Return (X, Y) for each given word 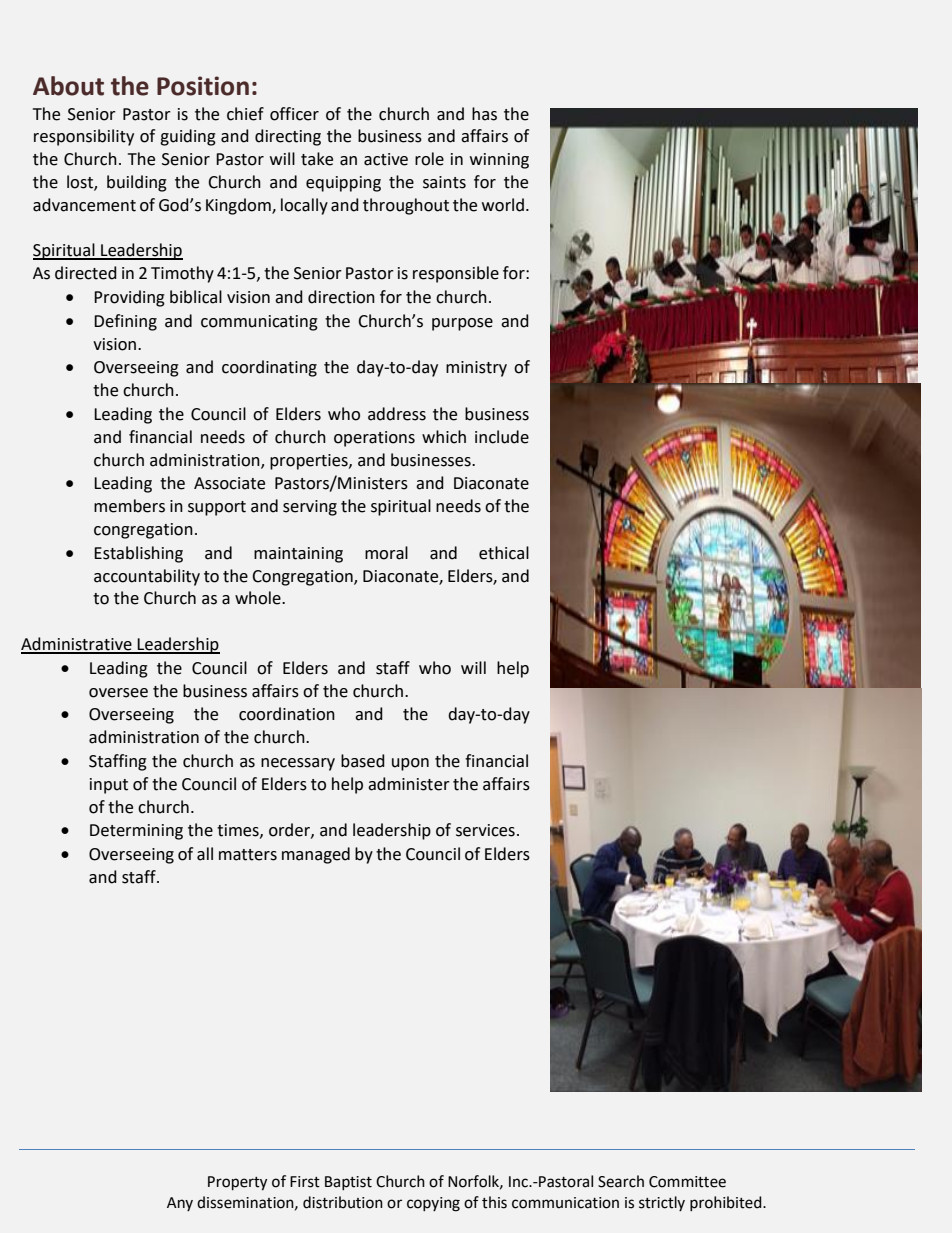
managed (316, 855)
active (386, 159)
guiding (188, 137)
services (485, 830)
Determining (136, 832)
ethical (504, 553)
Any (180, 1204)
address (397, 414)
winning (499, 161)
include (502, 437)
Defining (125, 322)
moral (386, 553)
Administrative (77, 645)
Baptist (348, 1183)
